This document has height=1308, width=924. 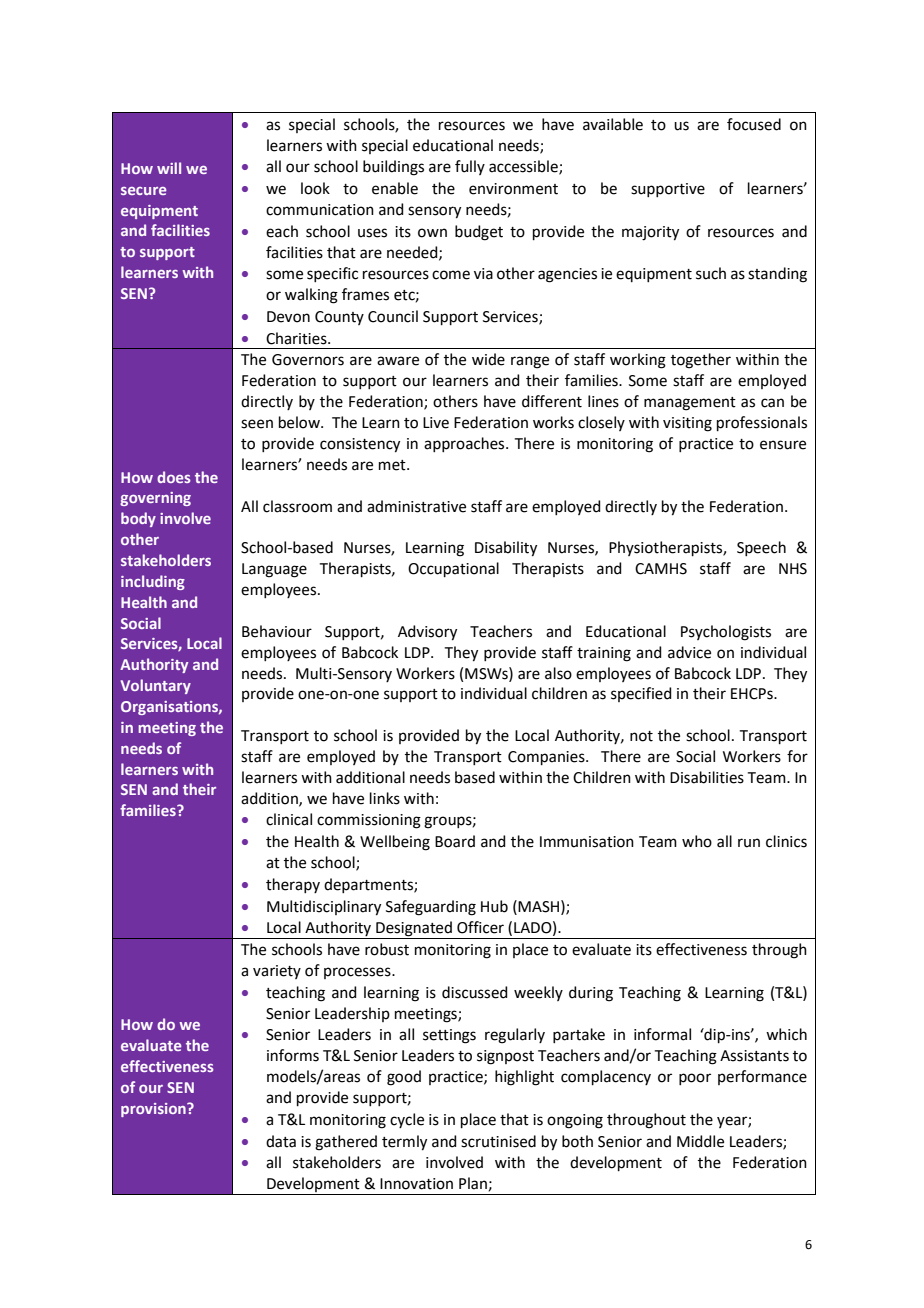 What do you see at coordinates (470, 167) in the document?
I see `fully` at bounding box center [470, 167].
